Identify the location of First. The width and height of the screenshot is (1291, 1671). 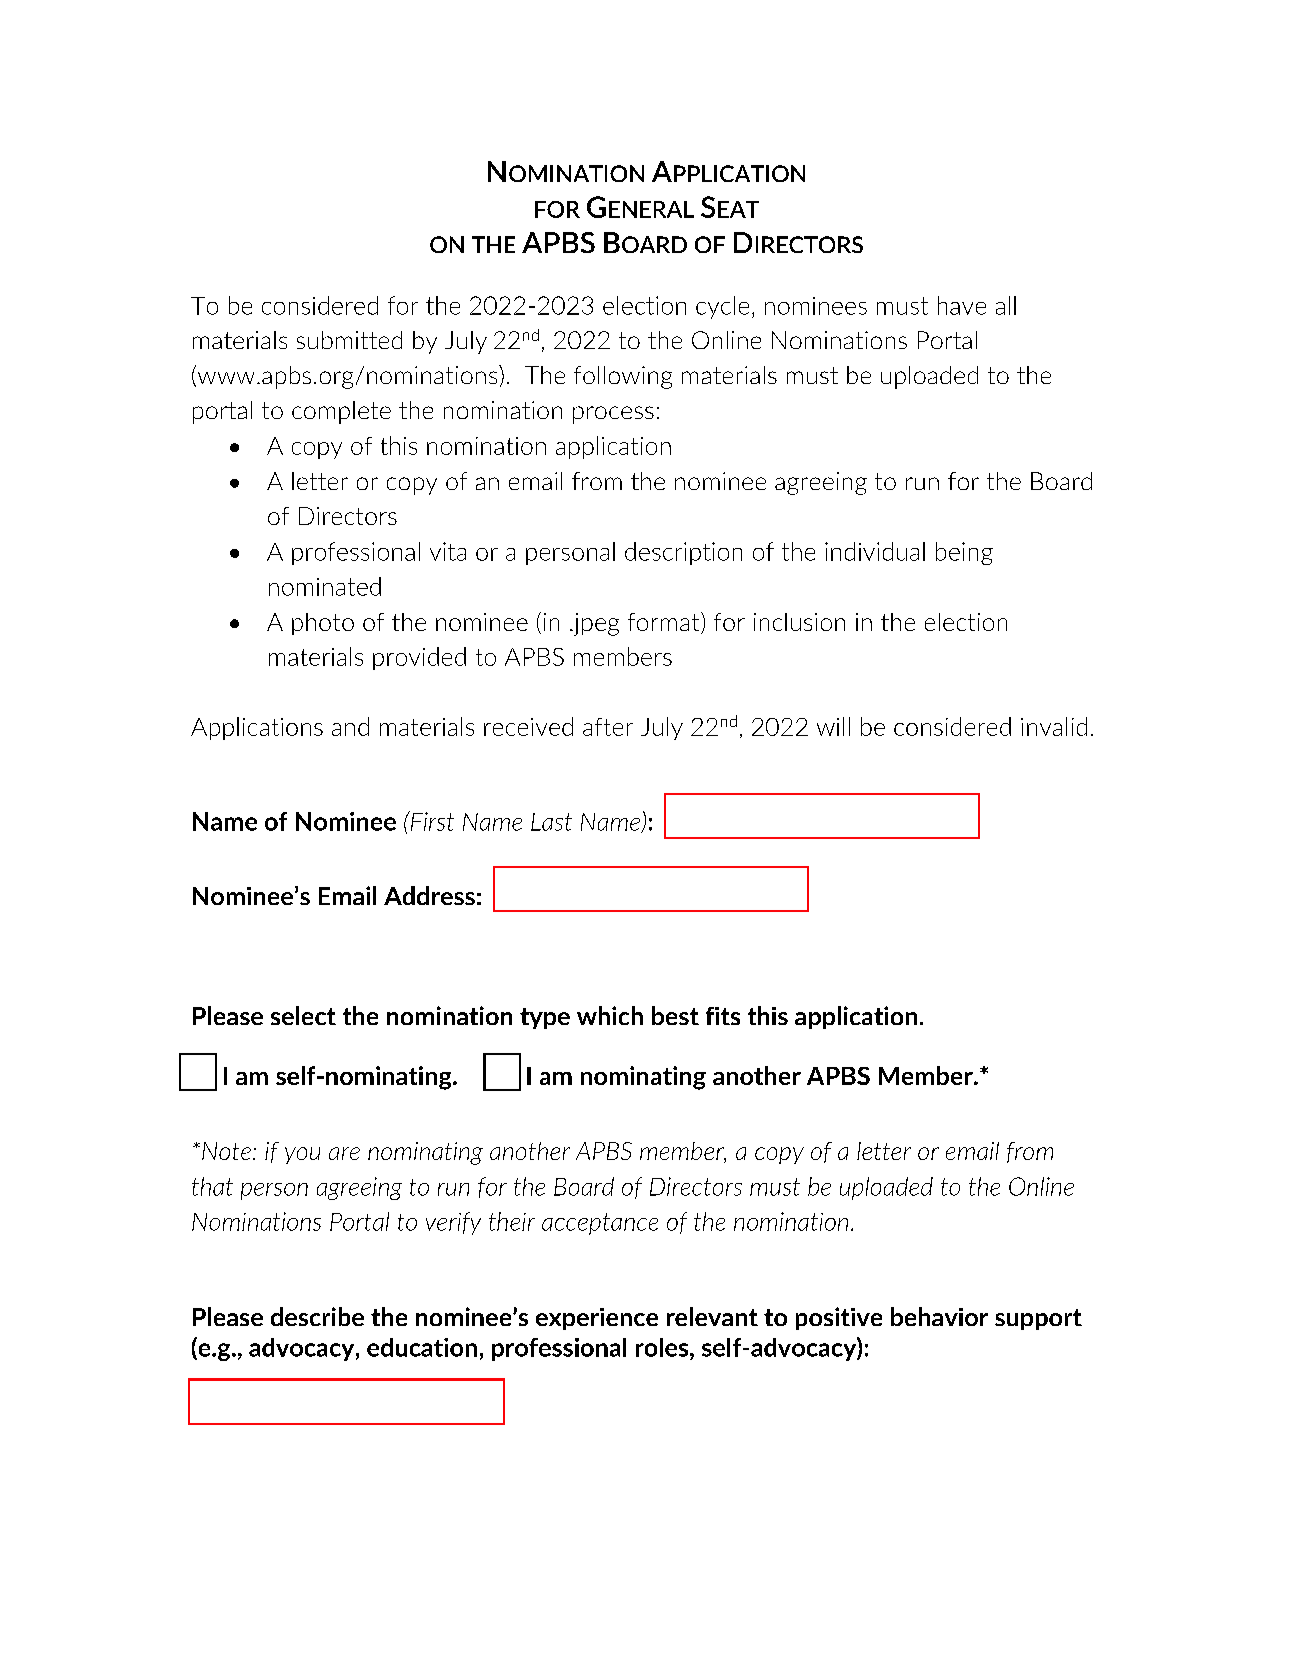
(431, 821).
